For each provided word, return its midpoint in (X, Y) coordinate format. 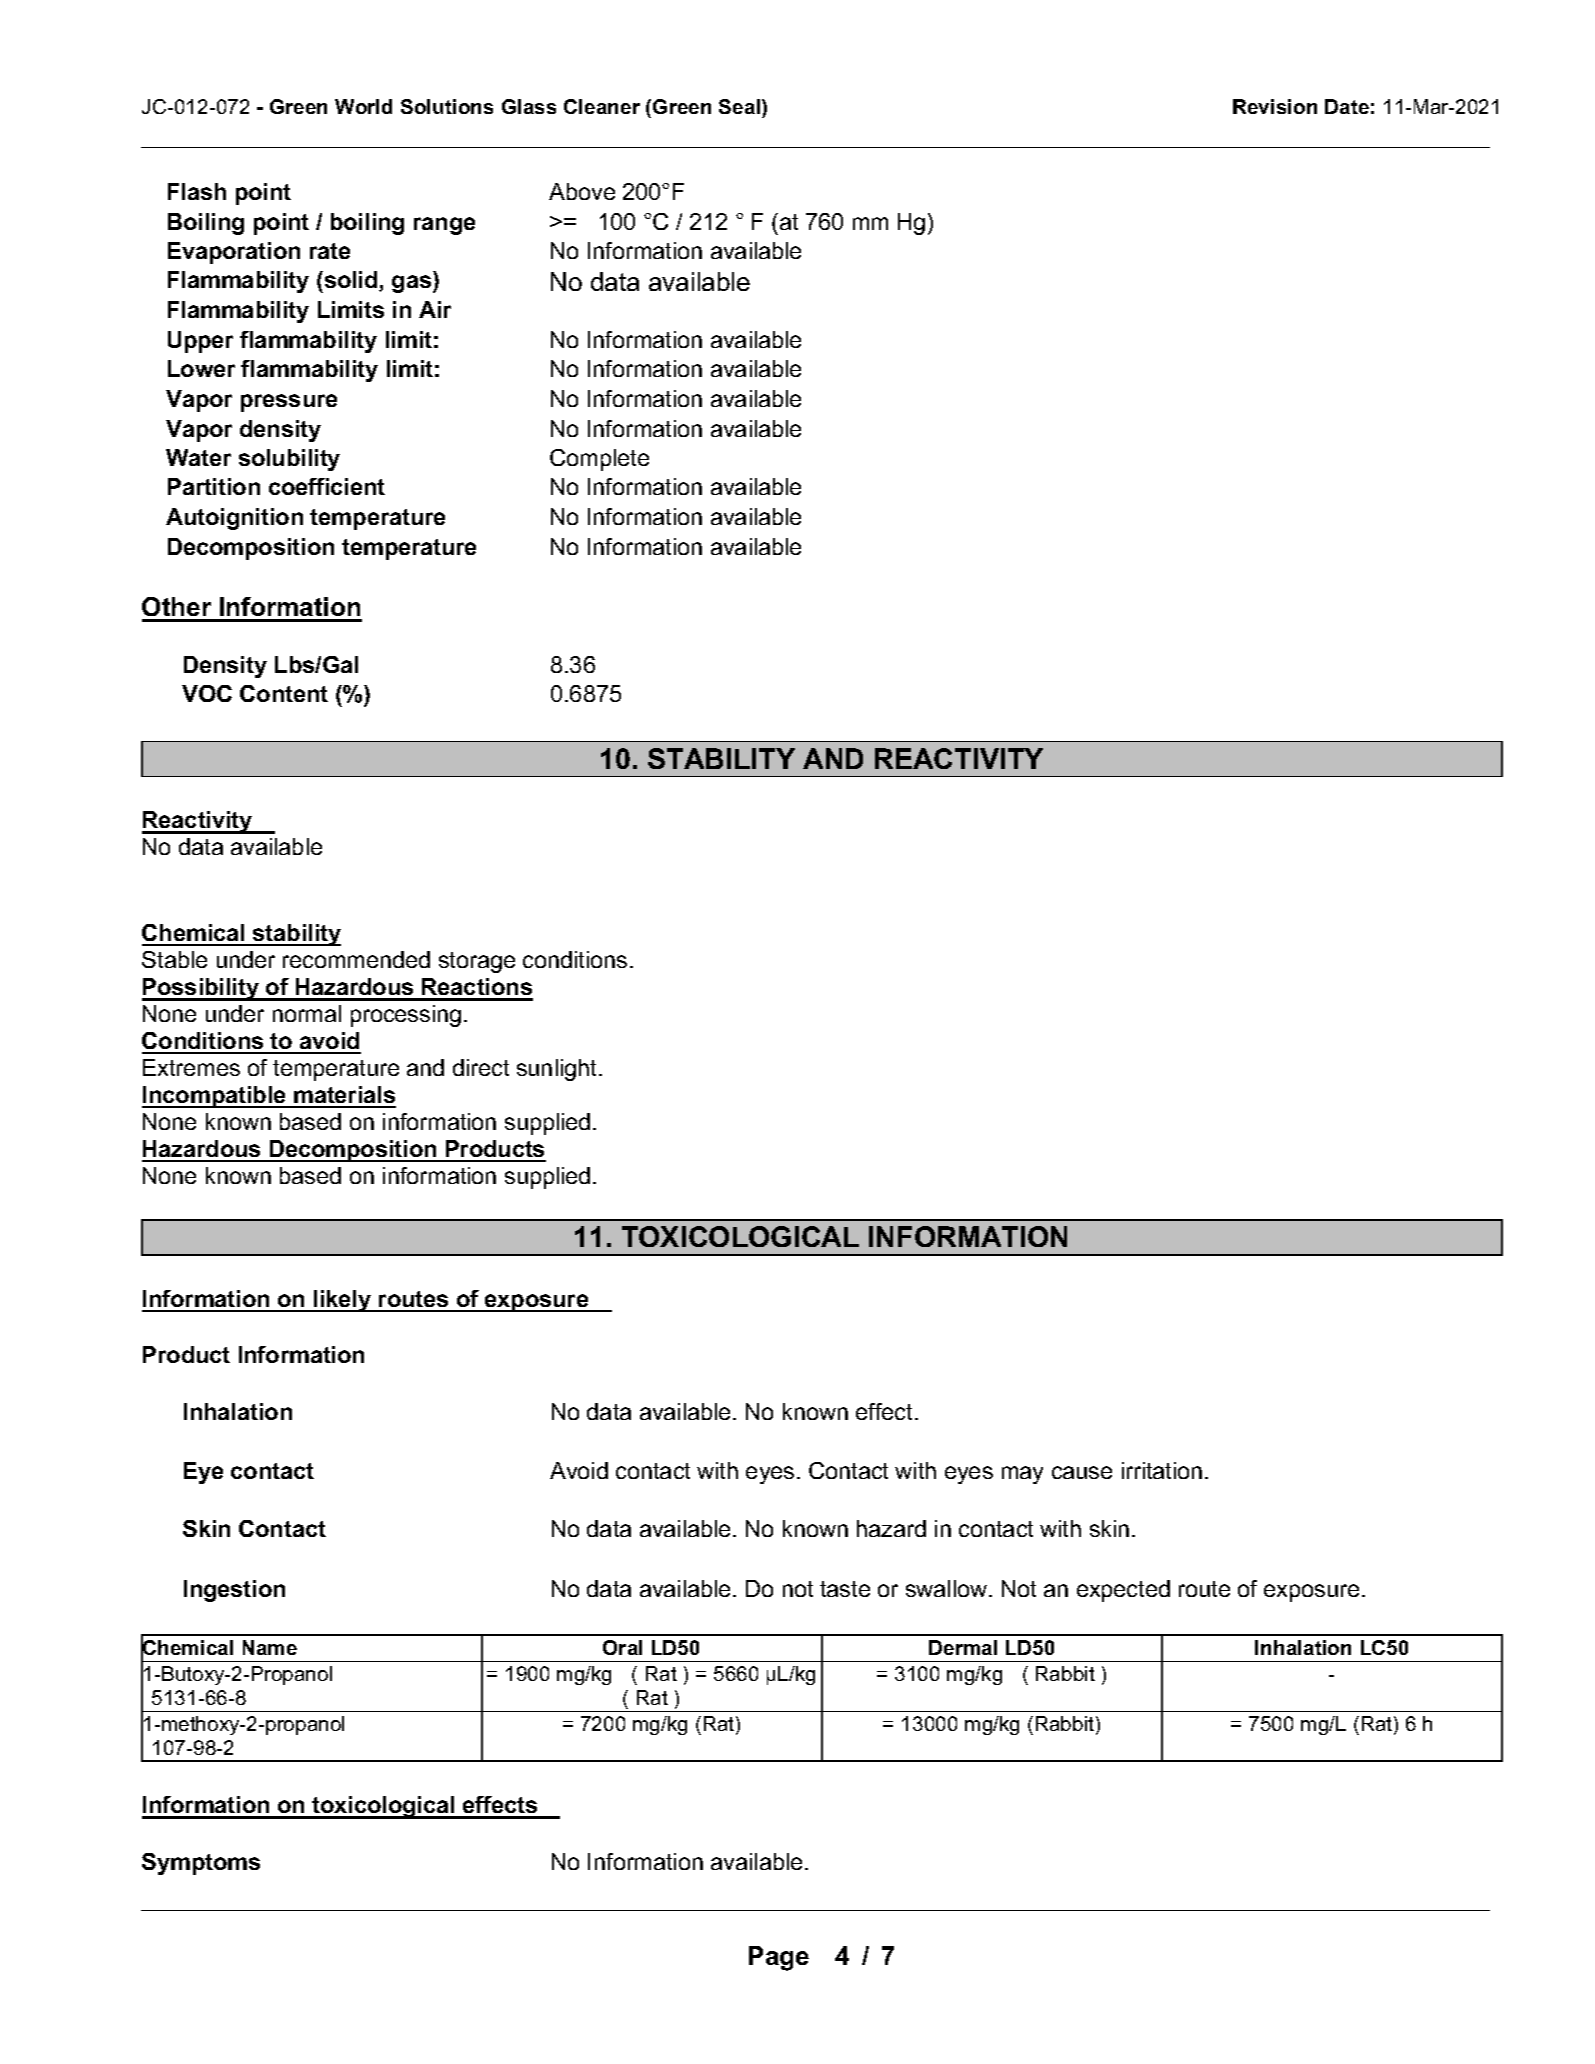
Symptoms (201, 1864)
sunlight (556, 1070)
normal (307, 1013)
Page (779, 1958)
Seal (741, 106)
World (363, 106)
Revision (1275, 106)
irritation (1162, 1470)
